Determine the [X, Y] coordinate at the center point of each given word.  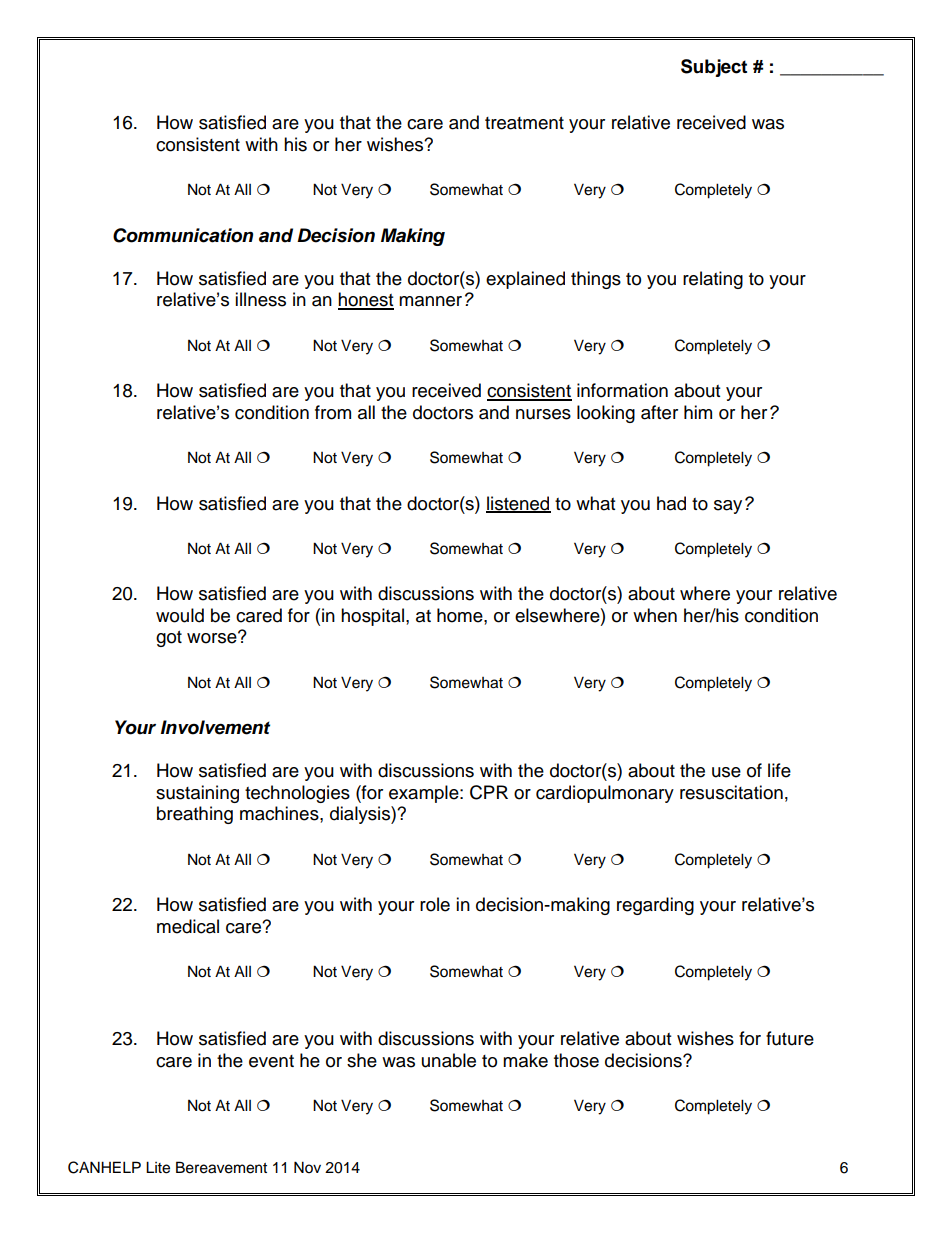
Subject [714, 68]
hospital [372, 617]
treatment [524, 123]
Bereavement [221, 1167]
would [180, 615]
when [655, 615]
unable [449, 1060]
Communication [183, 235]
